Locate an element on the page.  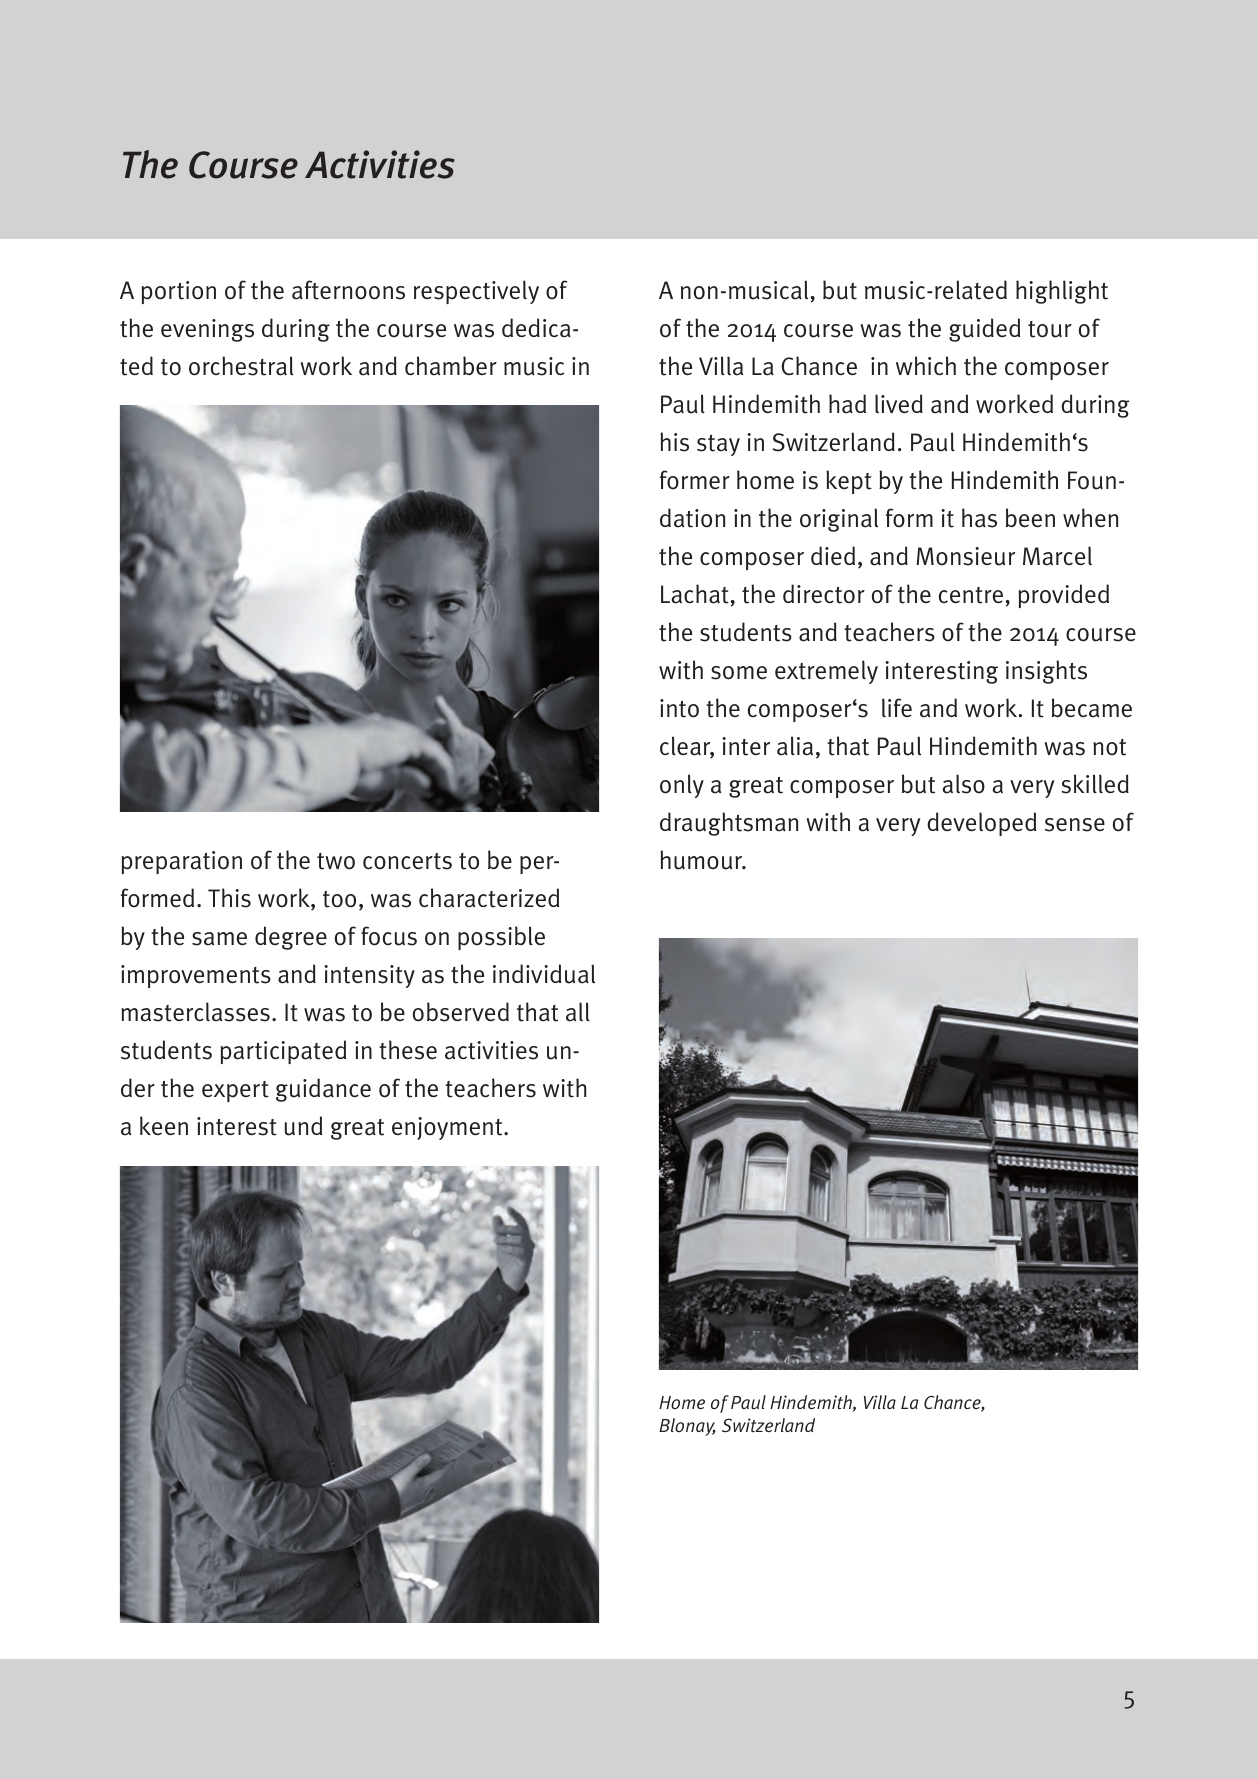
all is located at coordinates (578, 1012).
